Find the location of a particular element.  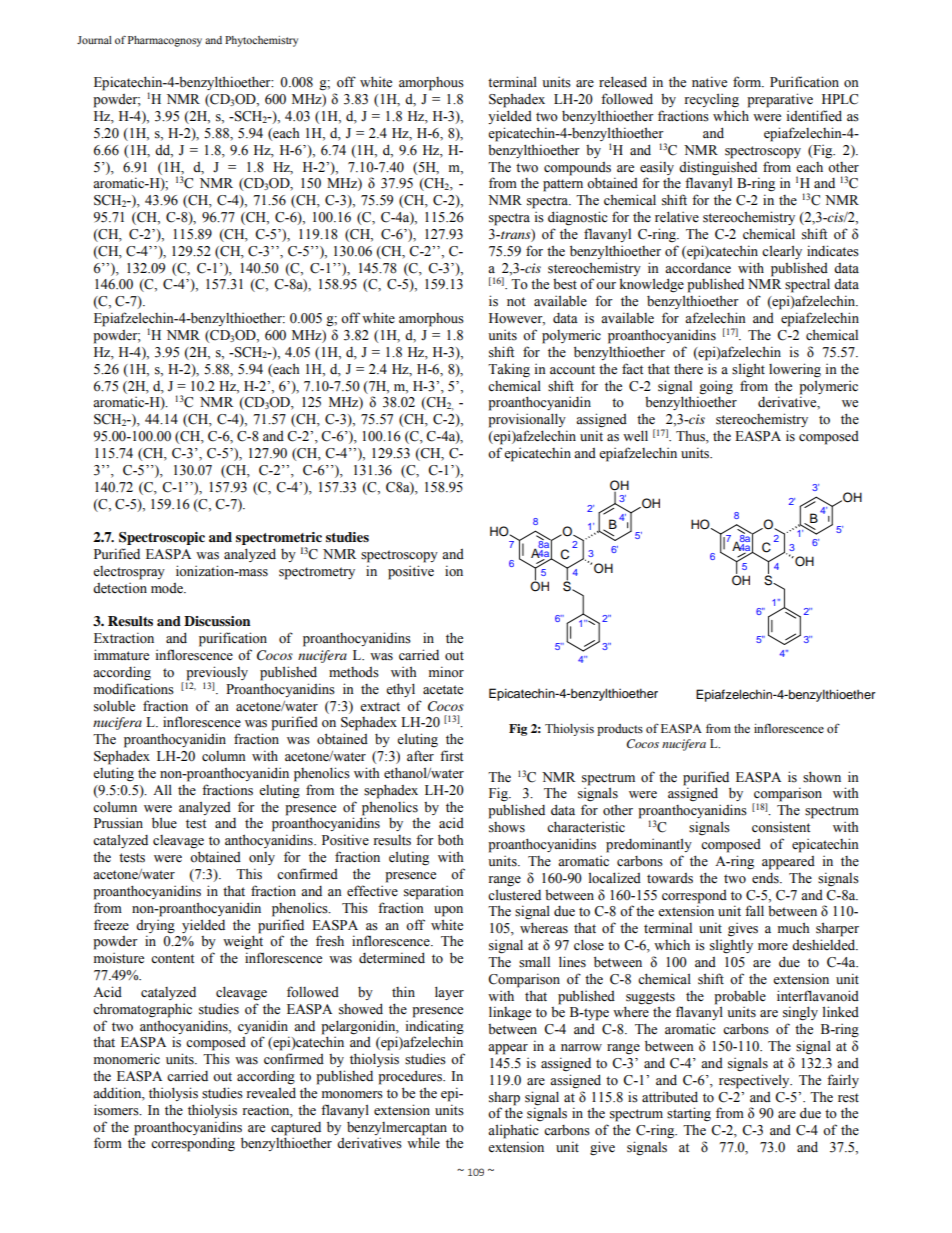

revealed is located at coordinates (271, 1093).
